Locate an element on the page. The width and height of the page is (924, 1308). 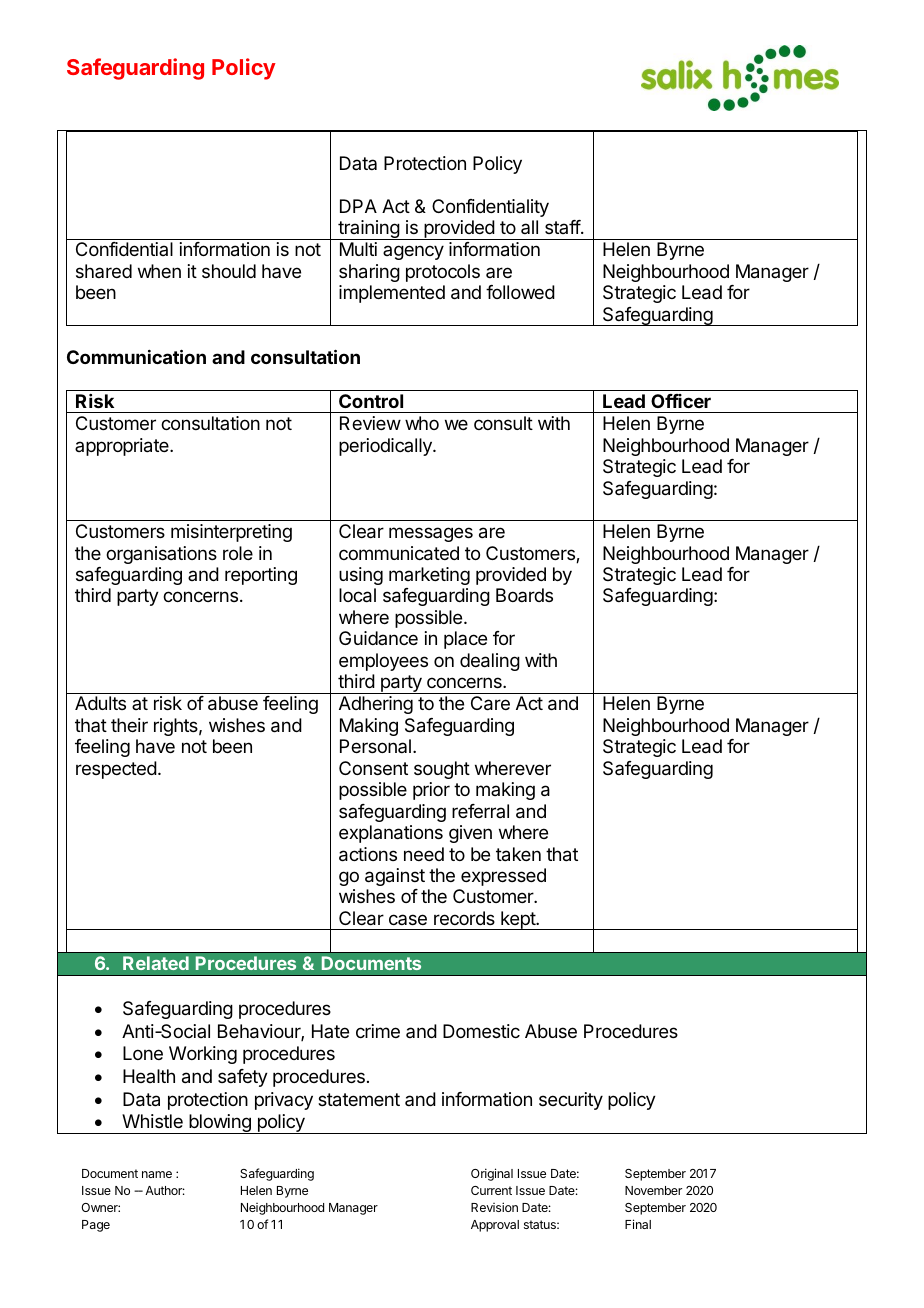
taken is located at coordinates (518, 854).
